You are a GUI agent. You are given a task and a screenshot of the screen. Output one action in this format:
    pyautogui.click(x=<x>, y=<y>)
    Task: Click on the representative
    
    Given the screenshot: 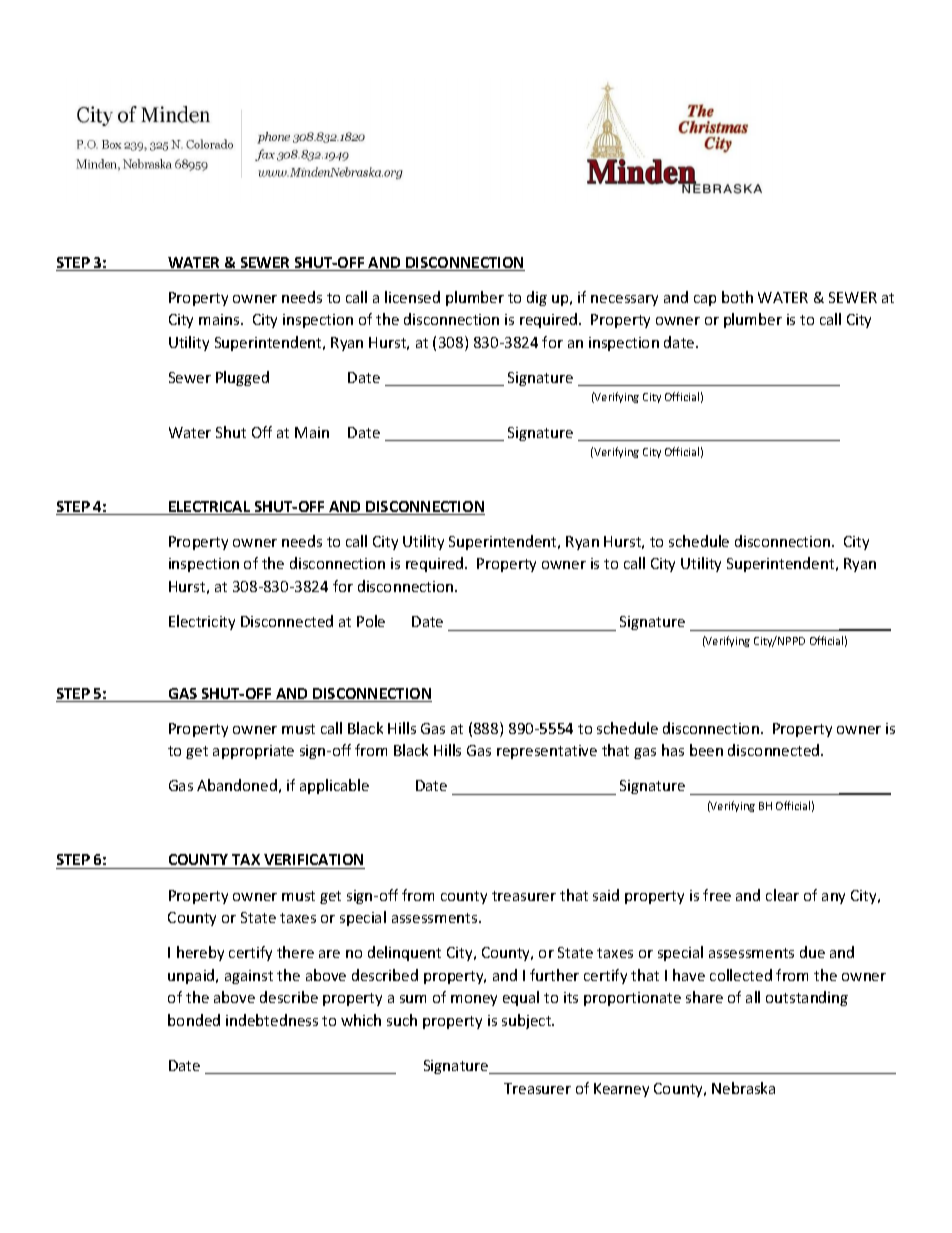 What is the action you would take?
    pyautogui.click(x=547, y=752)
